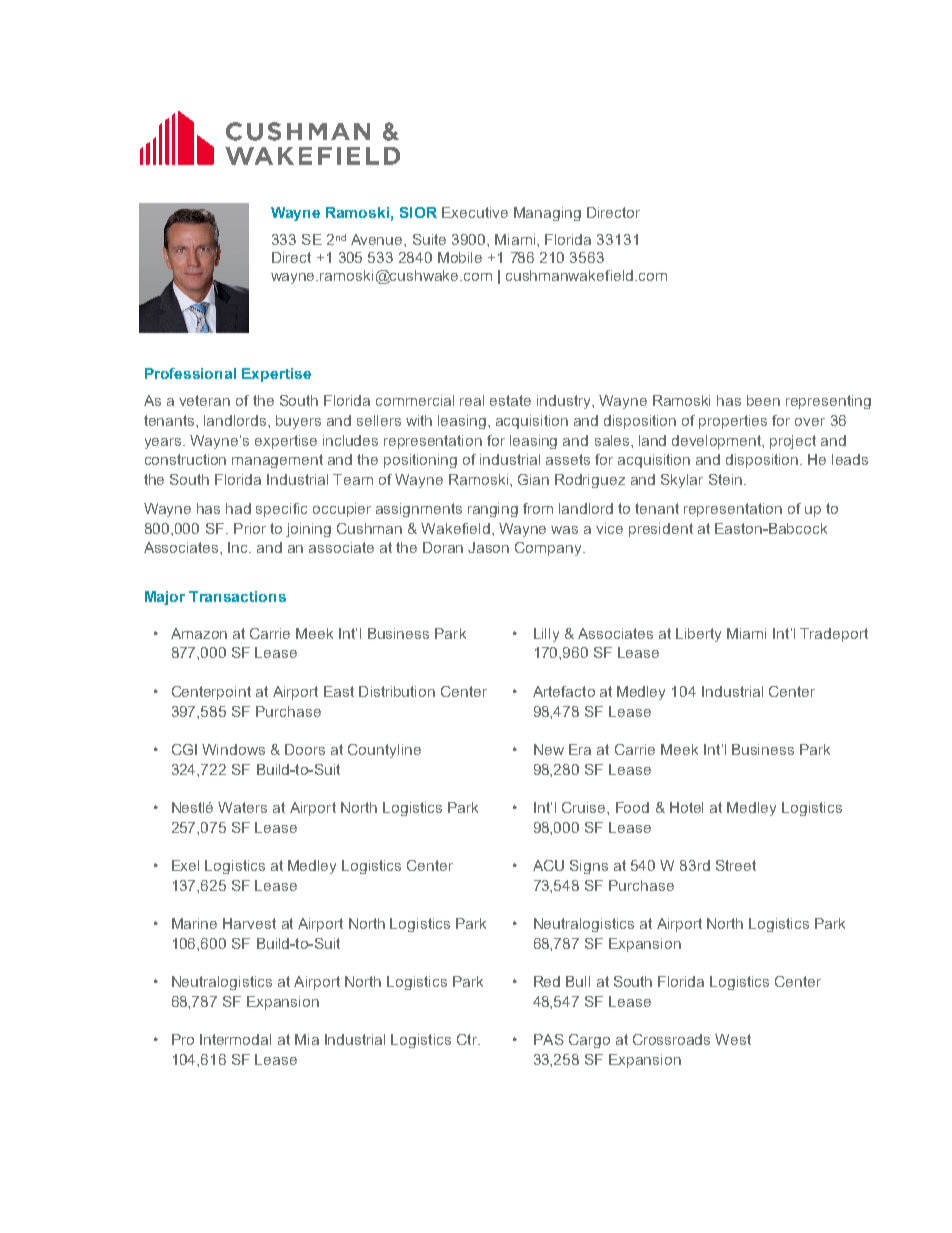  Describe the element at coordinates (547, 214) in the screenshot. I see `Managing` at that location.
